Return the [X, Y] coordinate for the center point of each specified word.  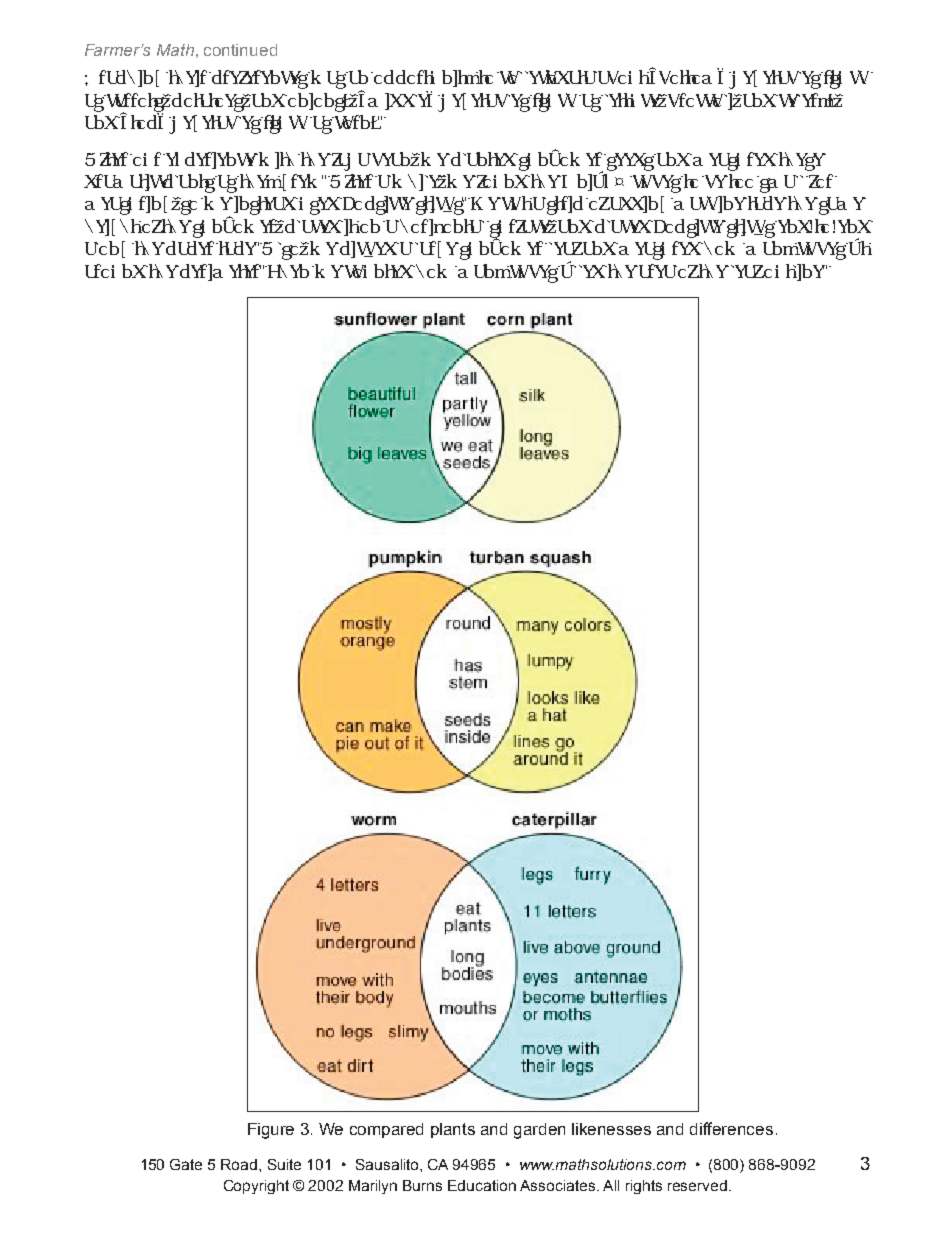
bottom [685, 77]
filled [583, 269]
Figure [271, 1131]
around [116, 271]
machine [709, 204]
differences [731, 1128]
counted [379, 271]
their [189, 78]
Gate [186, 1164]
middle [400, 100]
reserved [697, 1185]
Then [289, 271]
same [842, 206]
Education [482, 1185]
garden [539, 1131]
